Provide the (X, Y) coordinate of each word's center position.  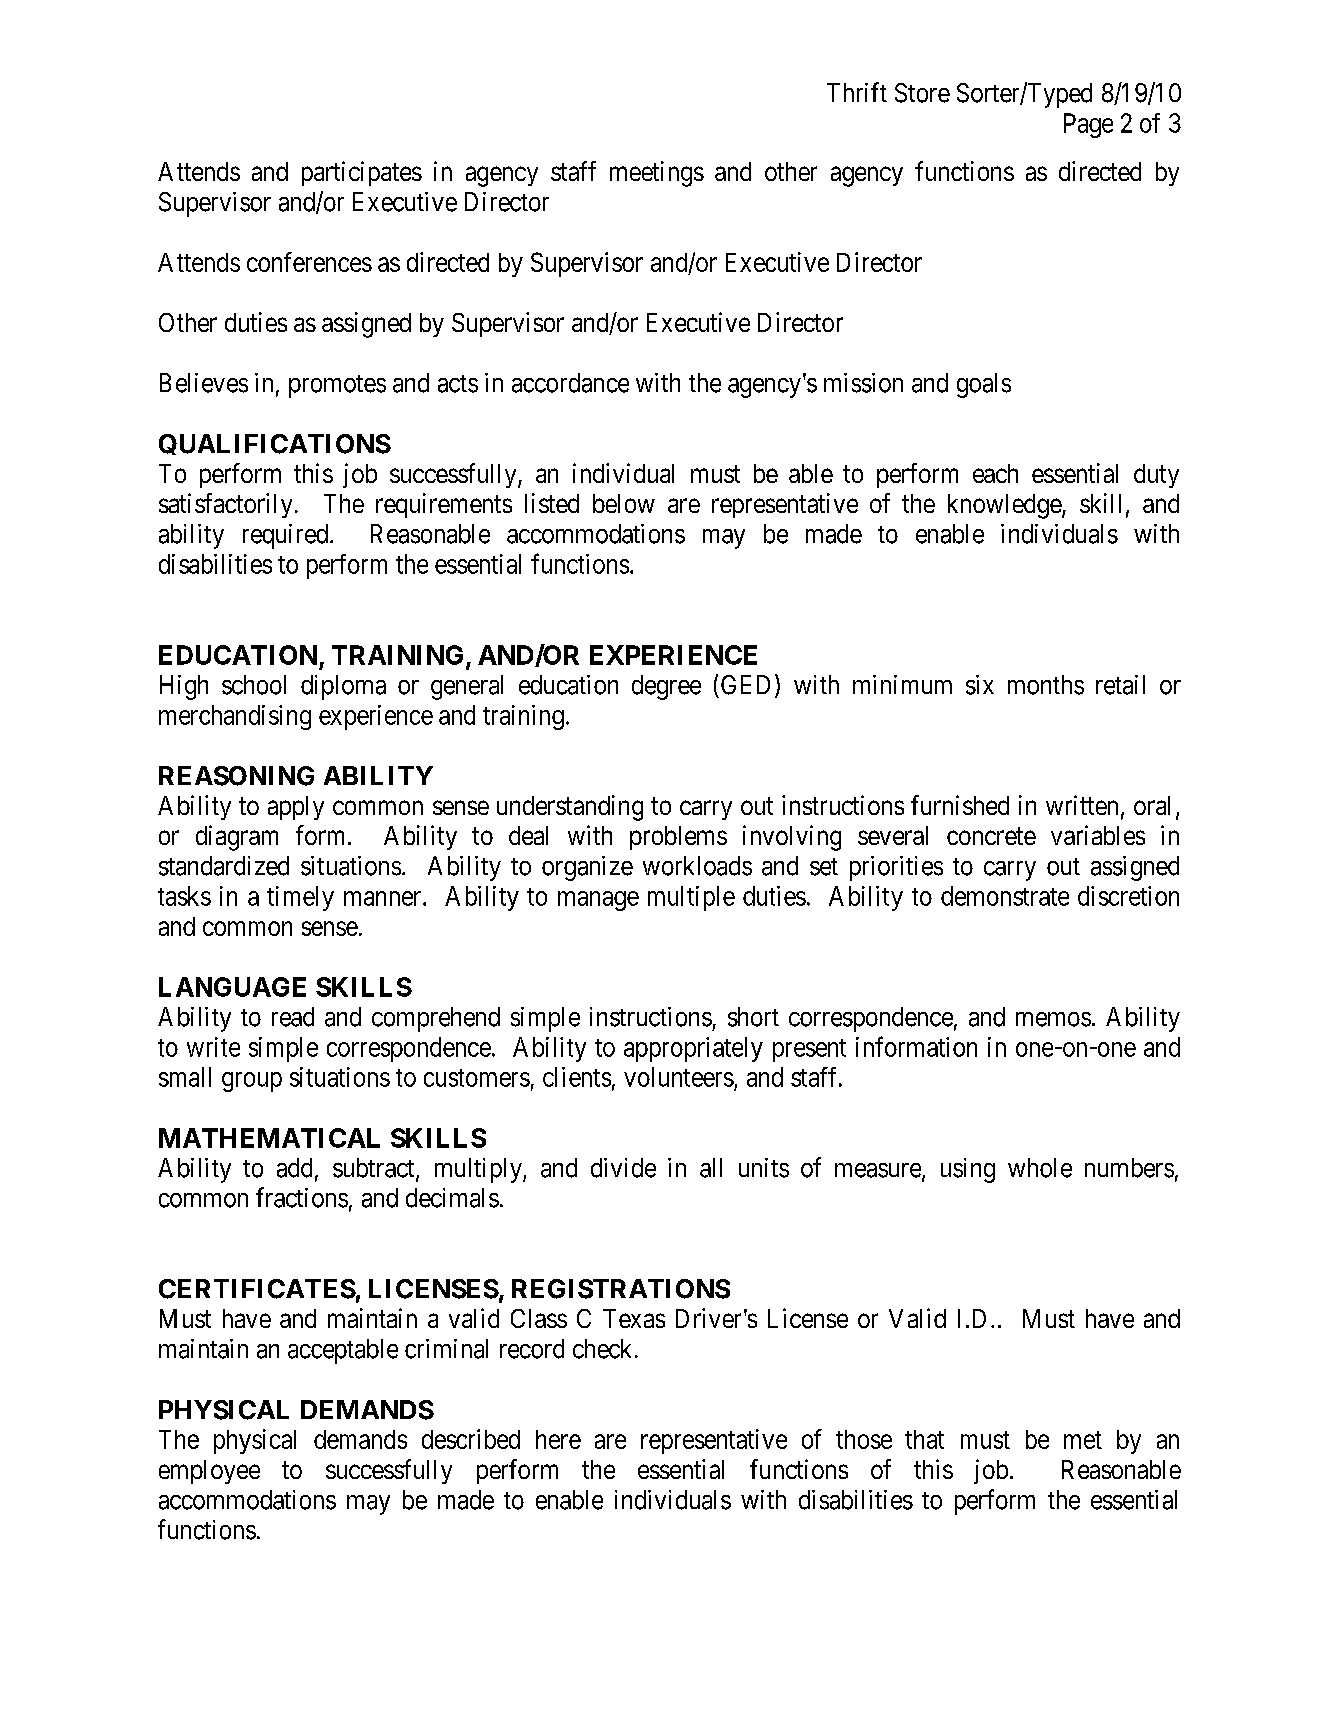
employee (209, 1472)
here (558, 1439)
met (1083, 1440)
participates (362, 173)
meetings (657, 174)
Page (1088, 125)
